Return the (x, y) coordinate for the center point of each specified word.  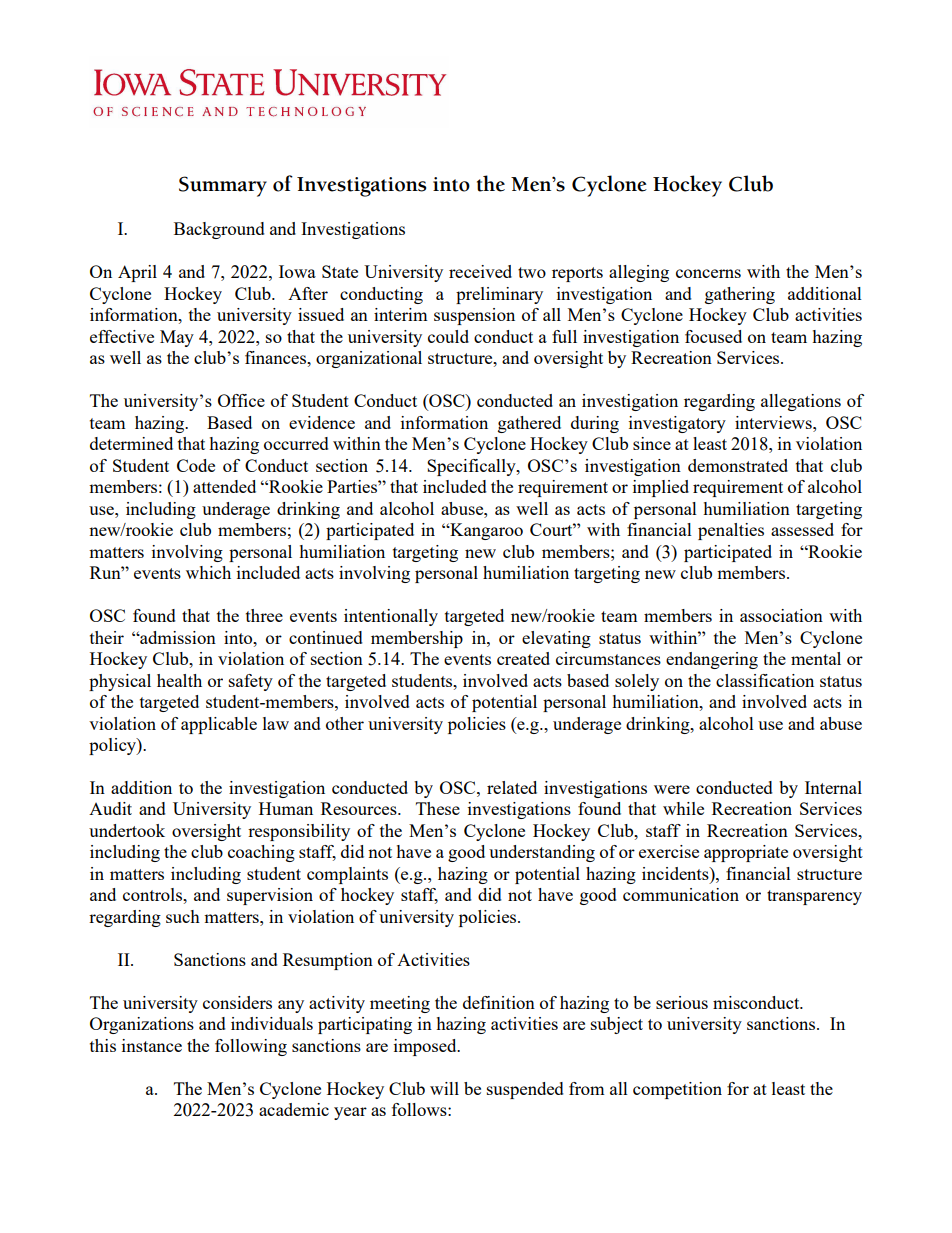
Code (196, 465)
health (179, 680)
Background (219, 230)
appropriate (746, 853)
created (523, 658)
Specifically (472, 467)
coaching (261, 853)
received (480, 271)
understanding (542, 853)
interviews (774, 422)
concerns (708, 273)
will (444, 1088)
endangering (712, 660)
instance (152, 1045)
